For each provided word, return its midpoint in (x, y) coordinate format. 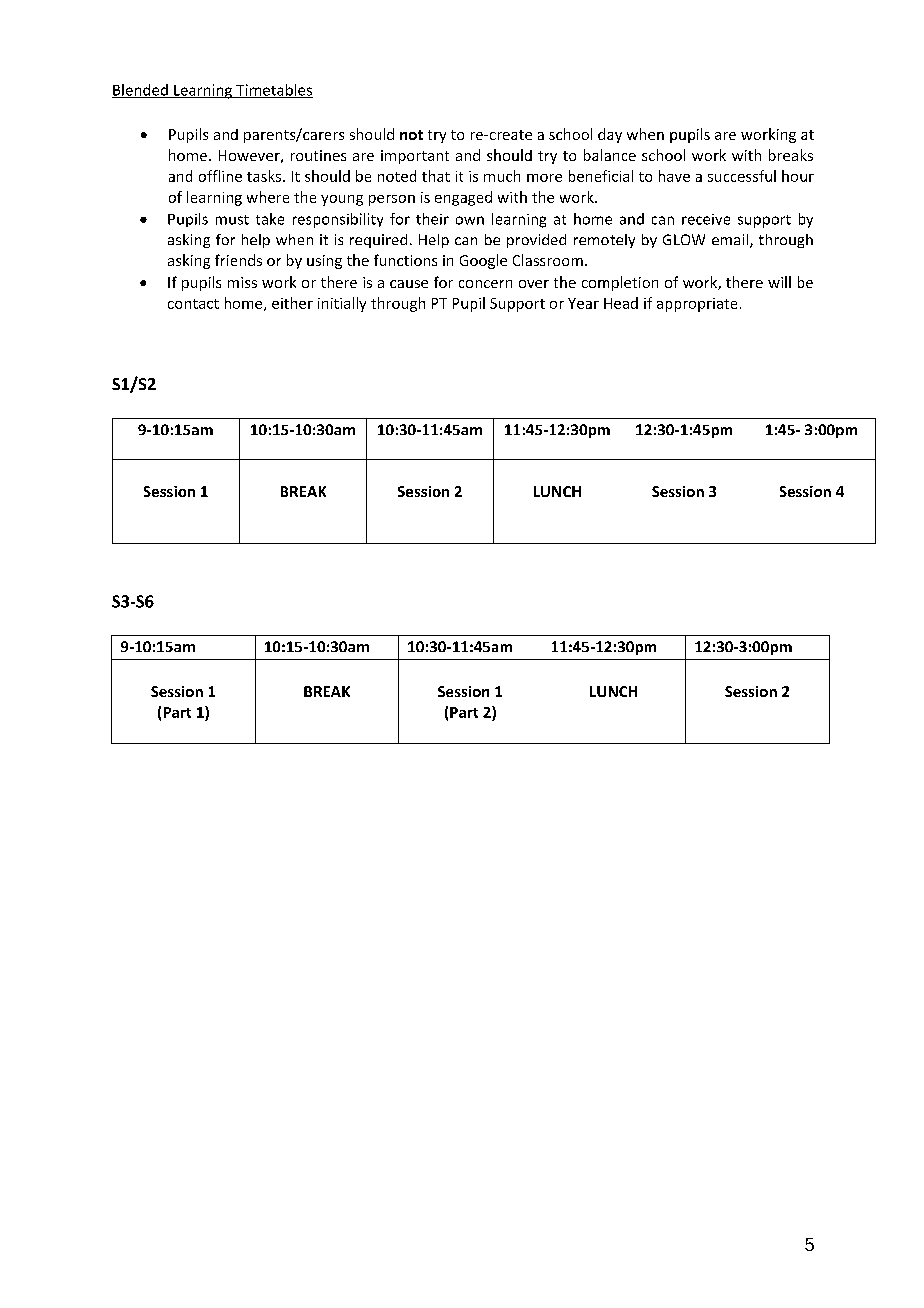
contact (193, 304)
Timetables (273, 91)
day (610, 135)
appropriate (697, 305)
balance (610, 155)
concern (485, 284)
